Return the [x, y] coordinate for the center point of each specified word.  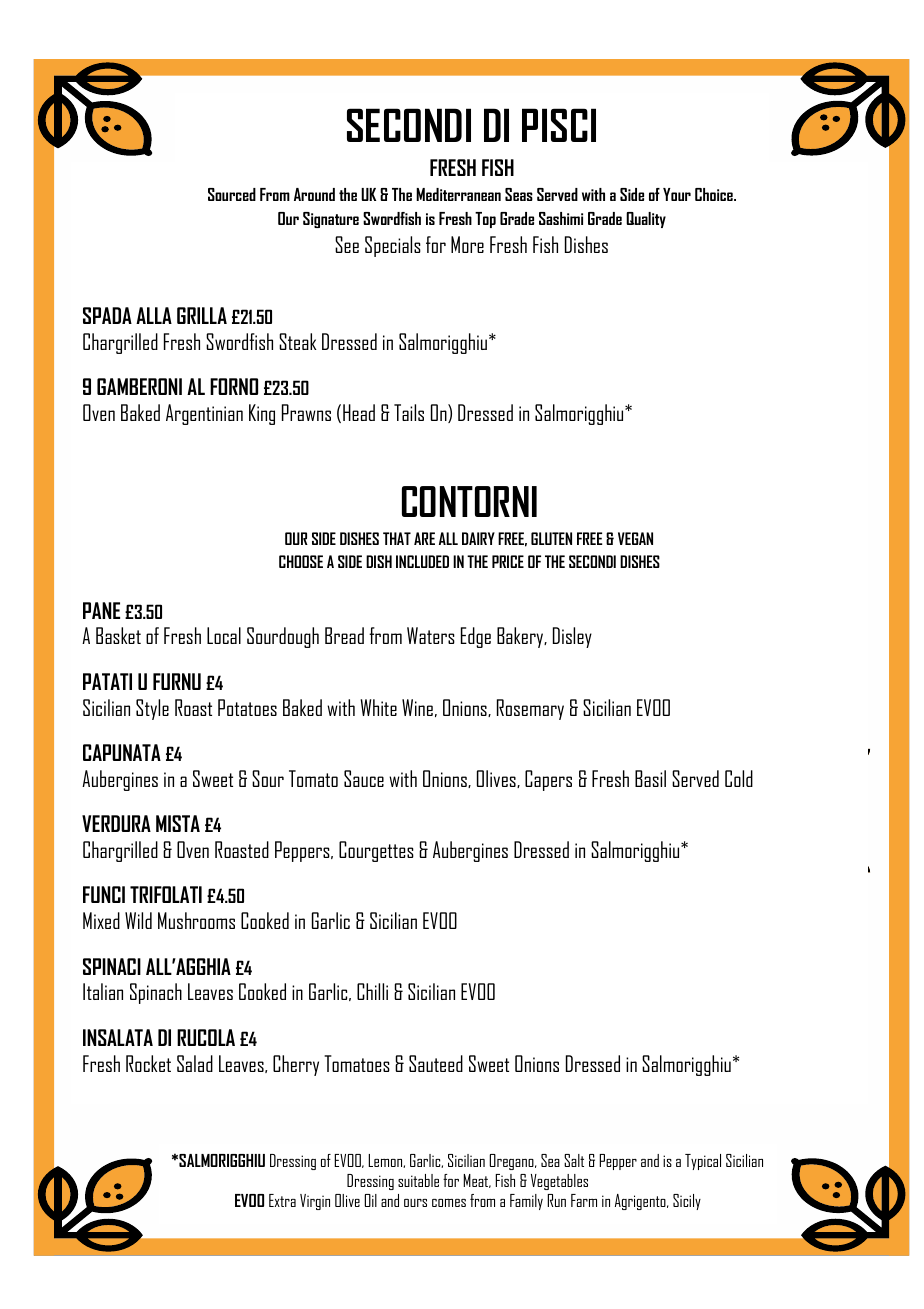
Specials [393, 246]
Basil [650, 778]
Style [152, 709]
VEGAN [635, 538]
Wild [138, 920]
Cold [739, 778]
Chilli [372, 991]
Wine [417, 707]
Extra [282, 1200]
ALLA [154, 315]
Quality [646, 220]
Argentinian [204, 414]
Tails [409, 412]
